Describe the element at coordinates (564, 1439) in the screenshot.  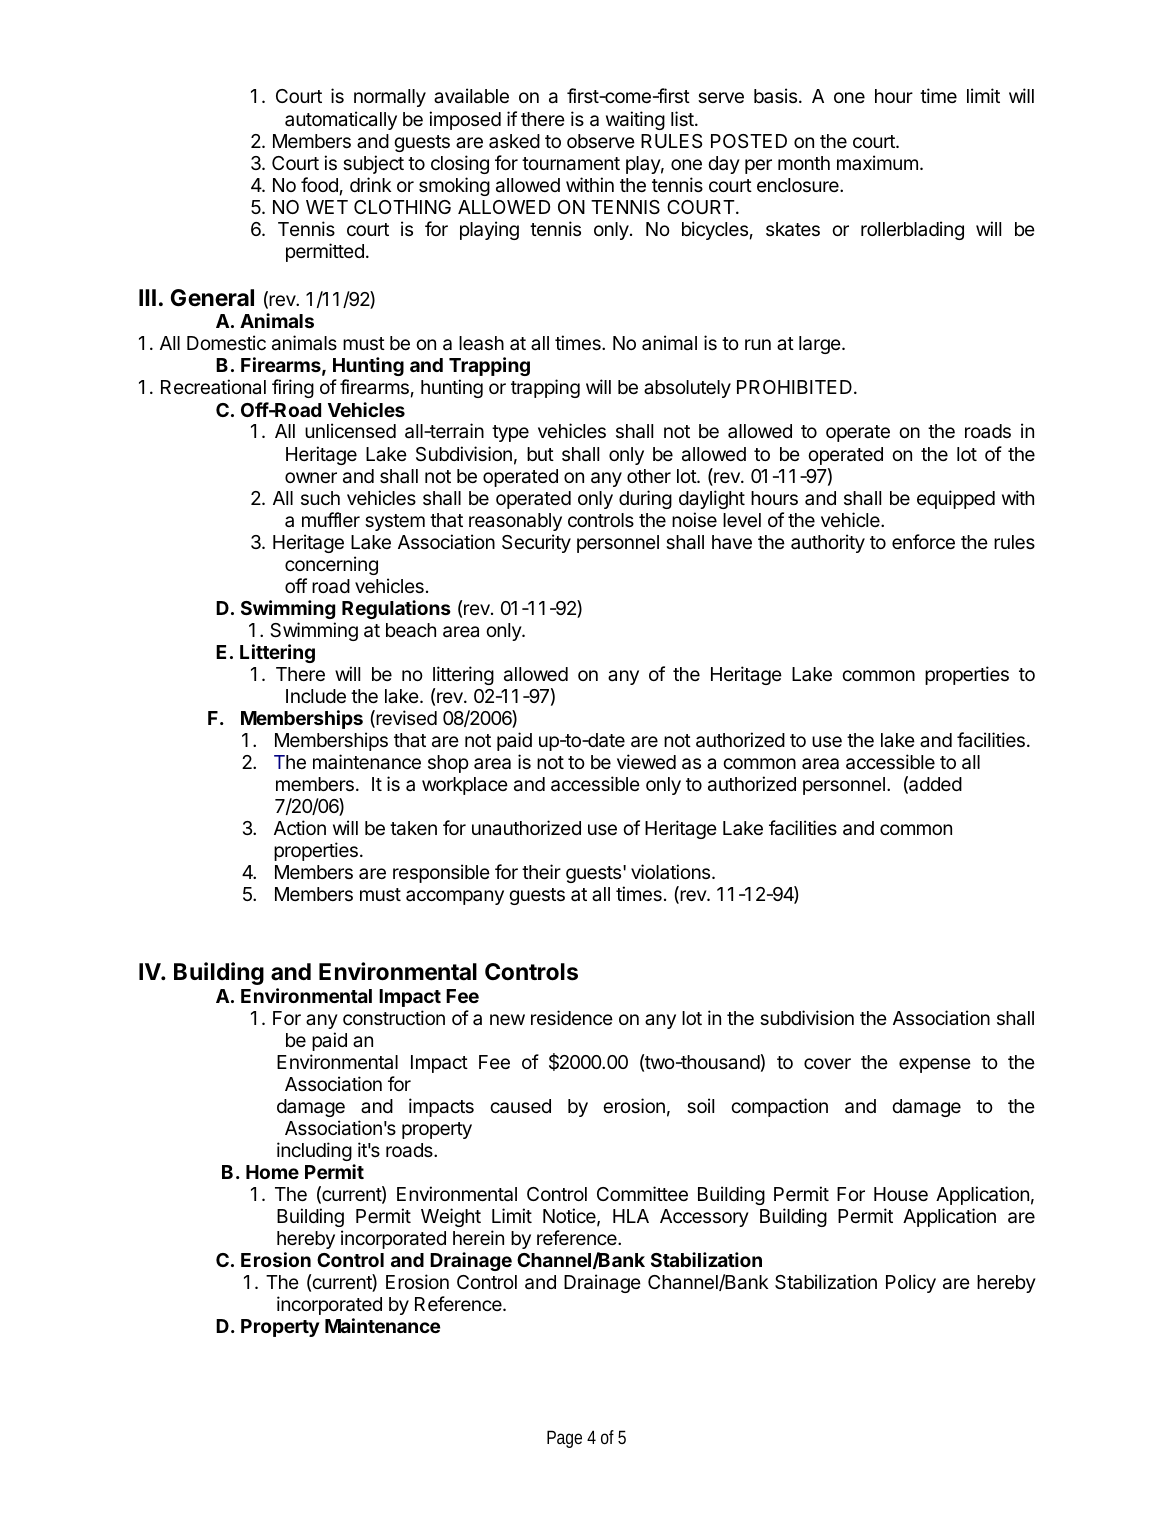
I see `Page` at that location.
